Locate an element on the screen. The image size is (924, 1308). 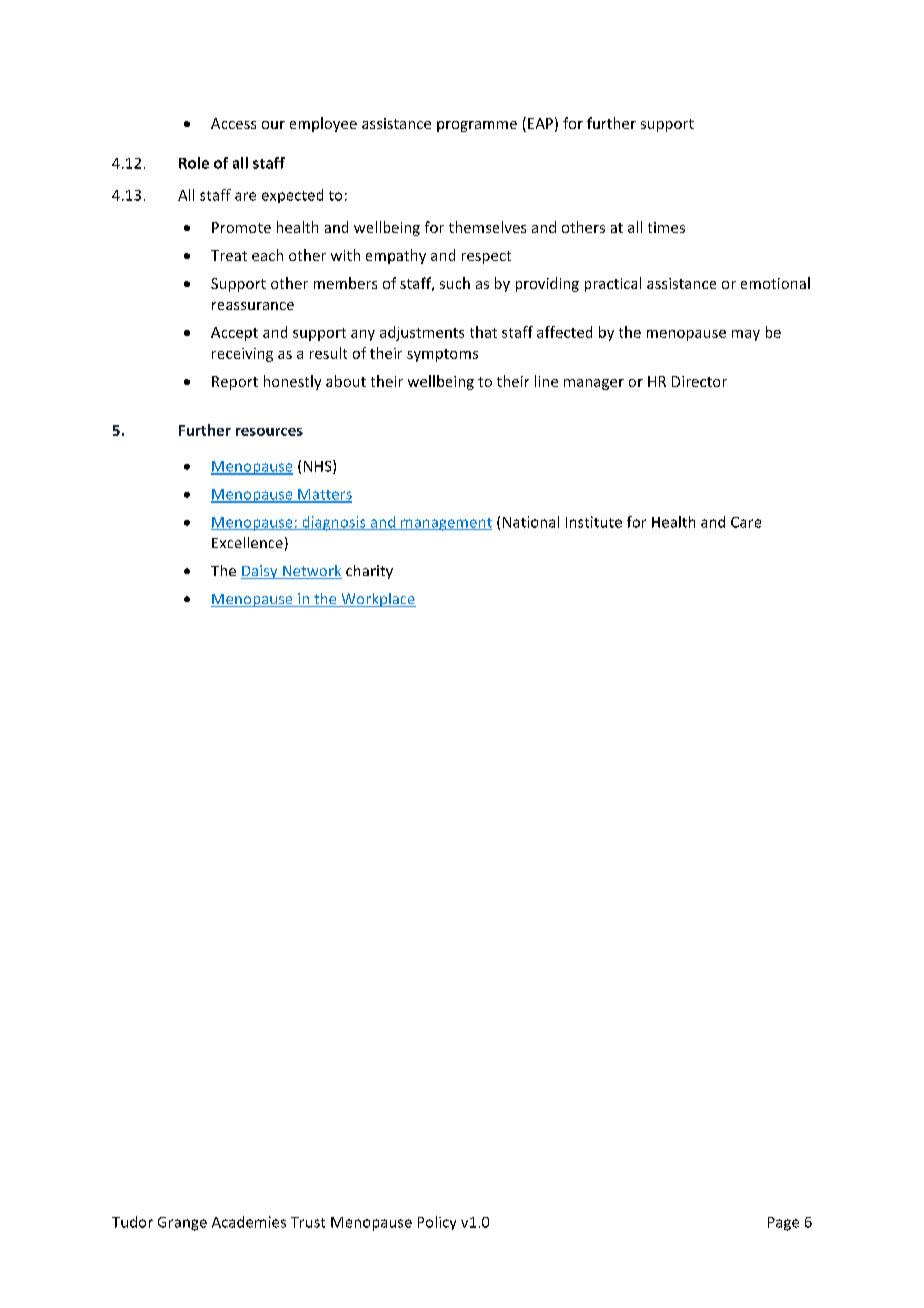
Academies is located at coordinates (249, 1222).
